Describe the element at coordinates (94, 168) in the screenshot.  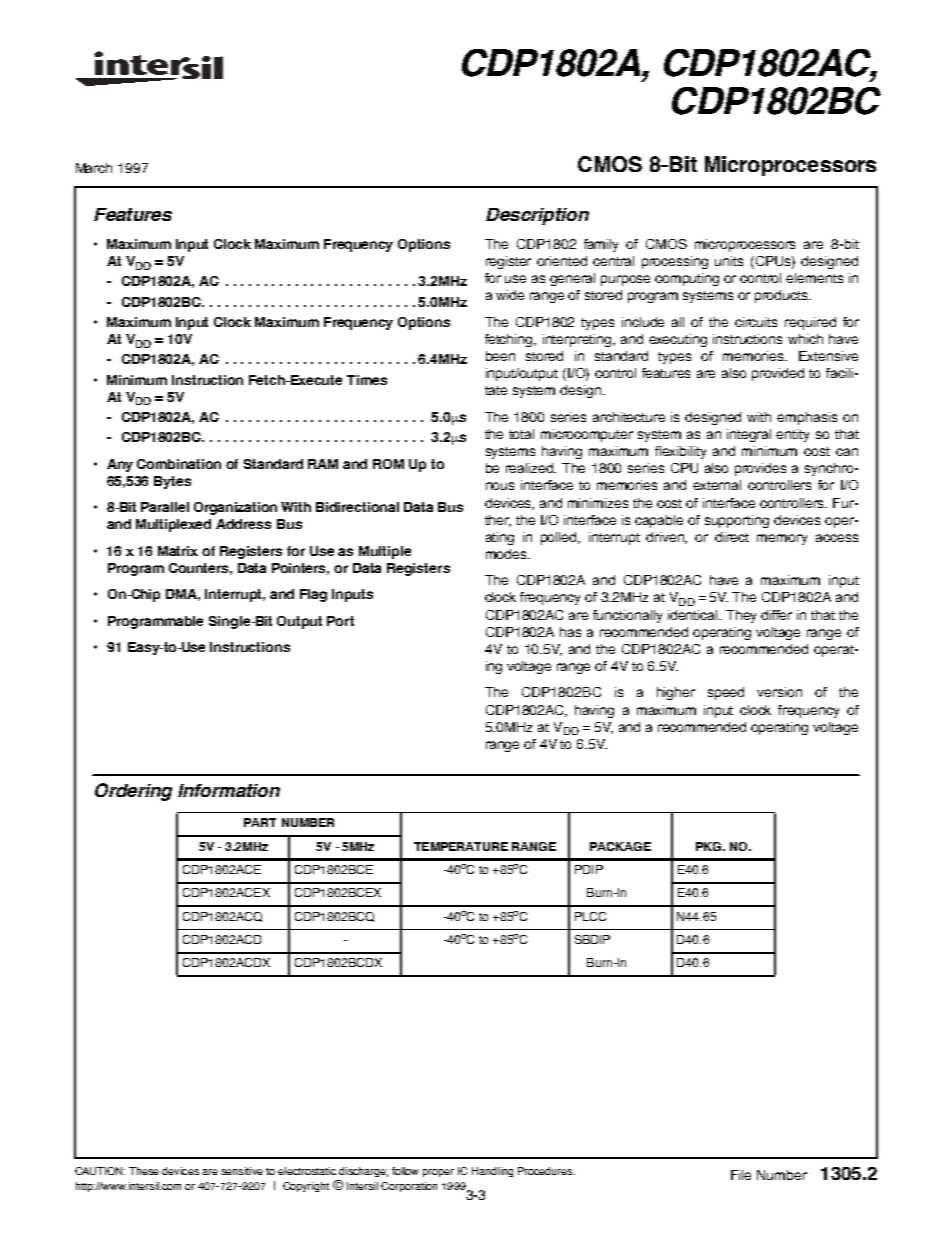
I see `March` at that location.
